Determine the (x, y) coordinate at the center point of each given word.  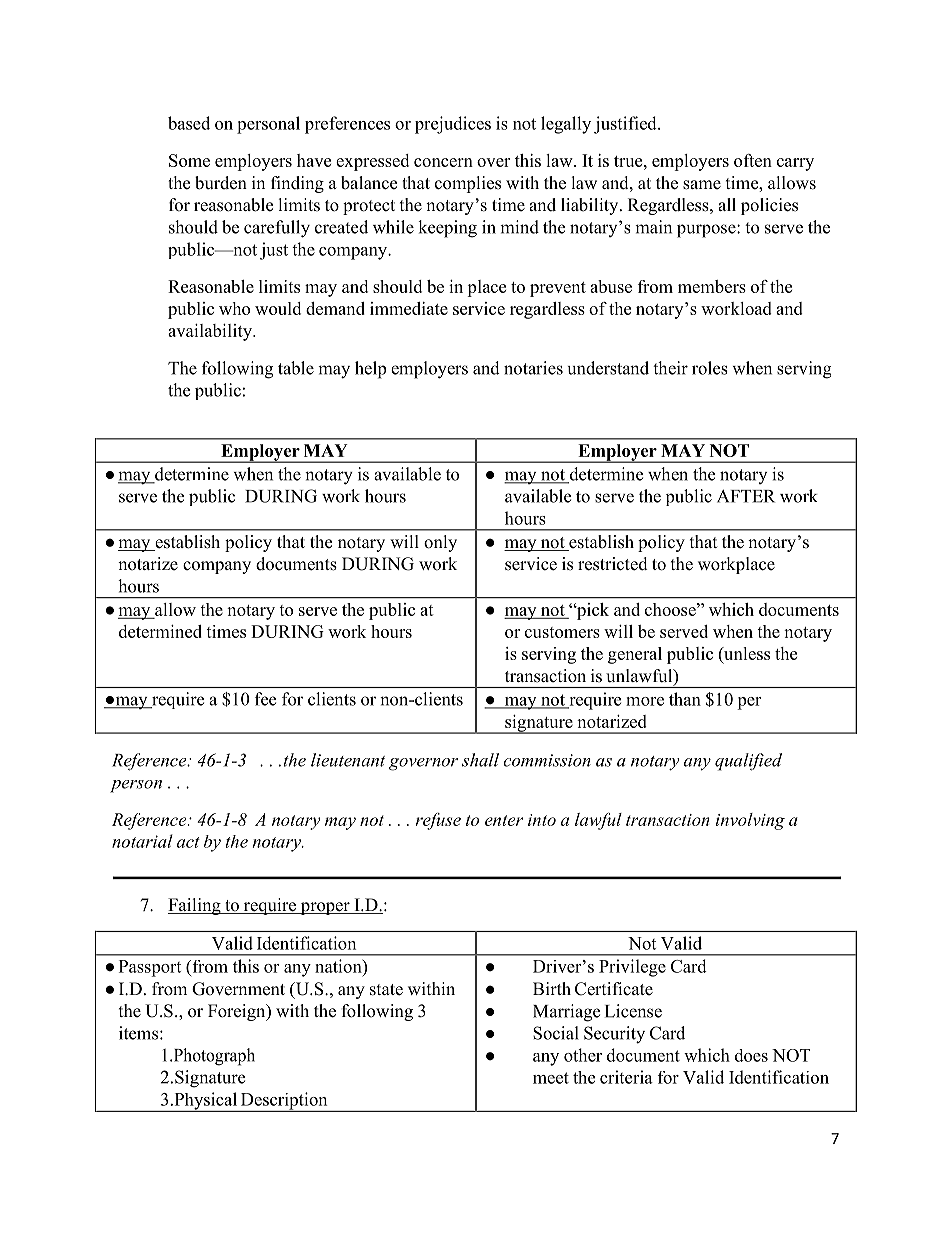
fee (265, 699)
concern (443, 162)
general (635, 655)
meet (551, 1078)
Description (284, 1102)
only (440, 543)
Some (189, 160)
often (753, 160)
